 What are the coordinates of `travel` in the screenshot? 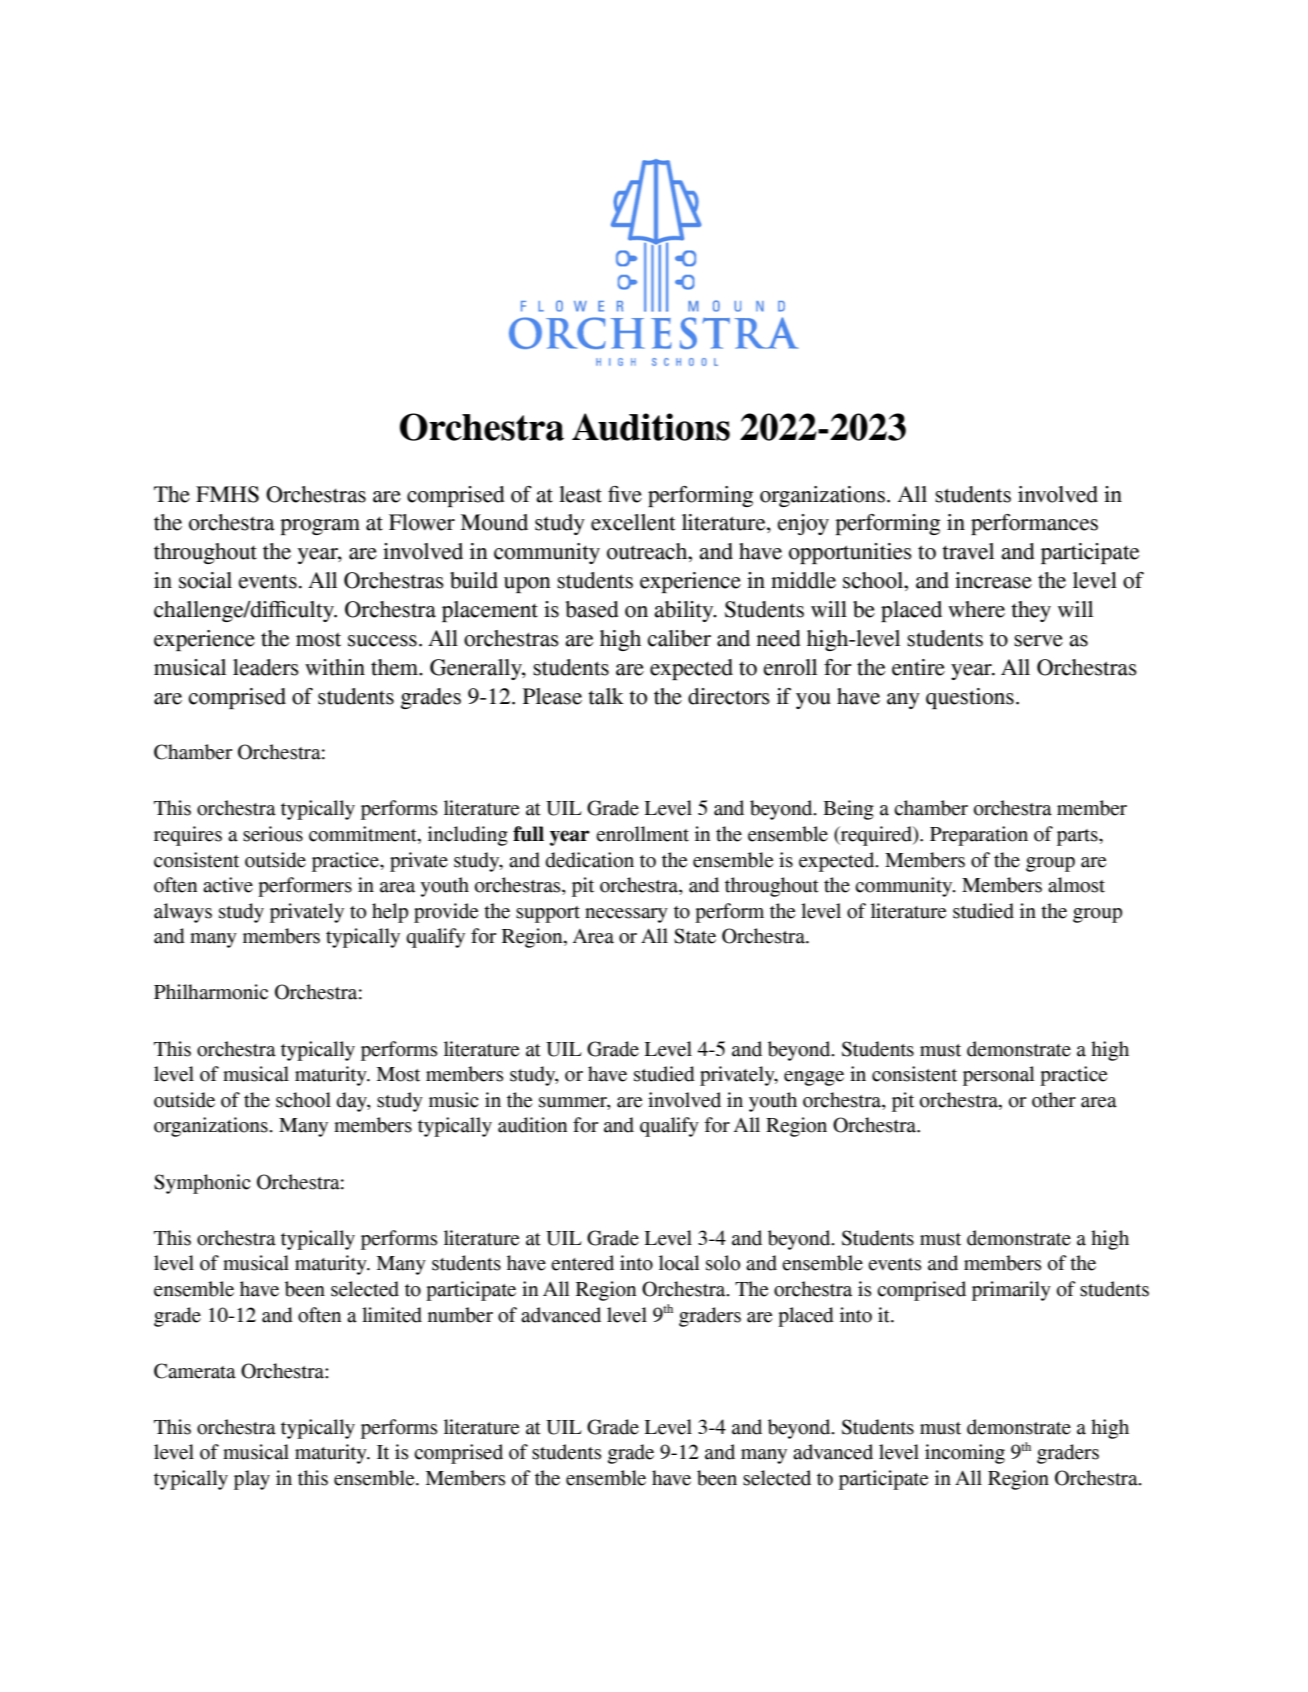 It's located at (968, 551).
